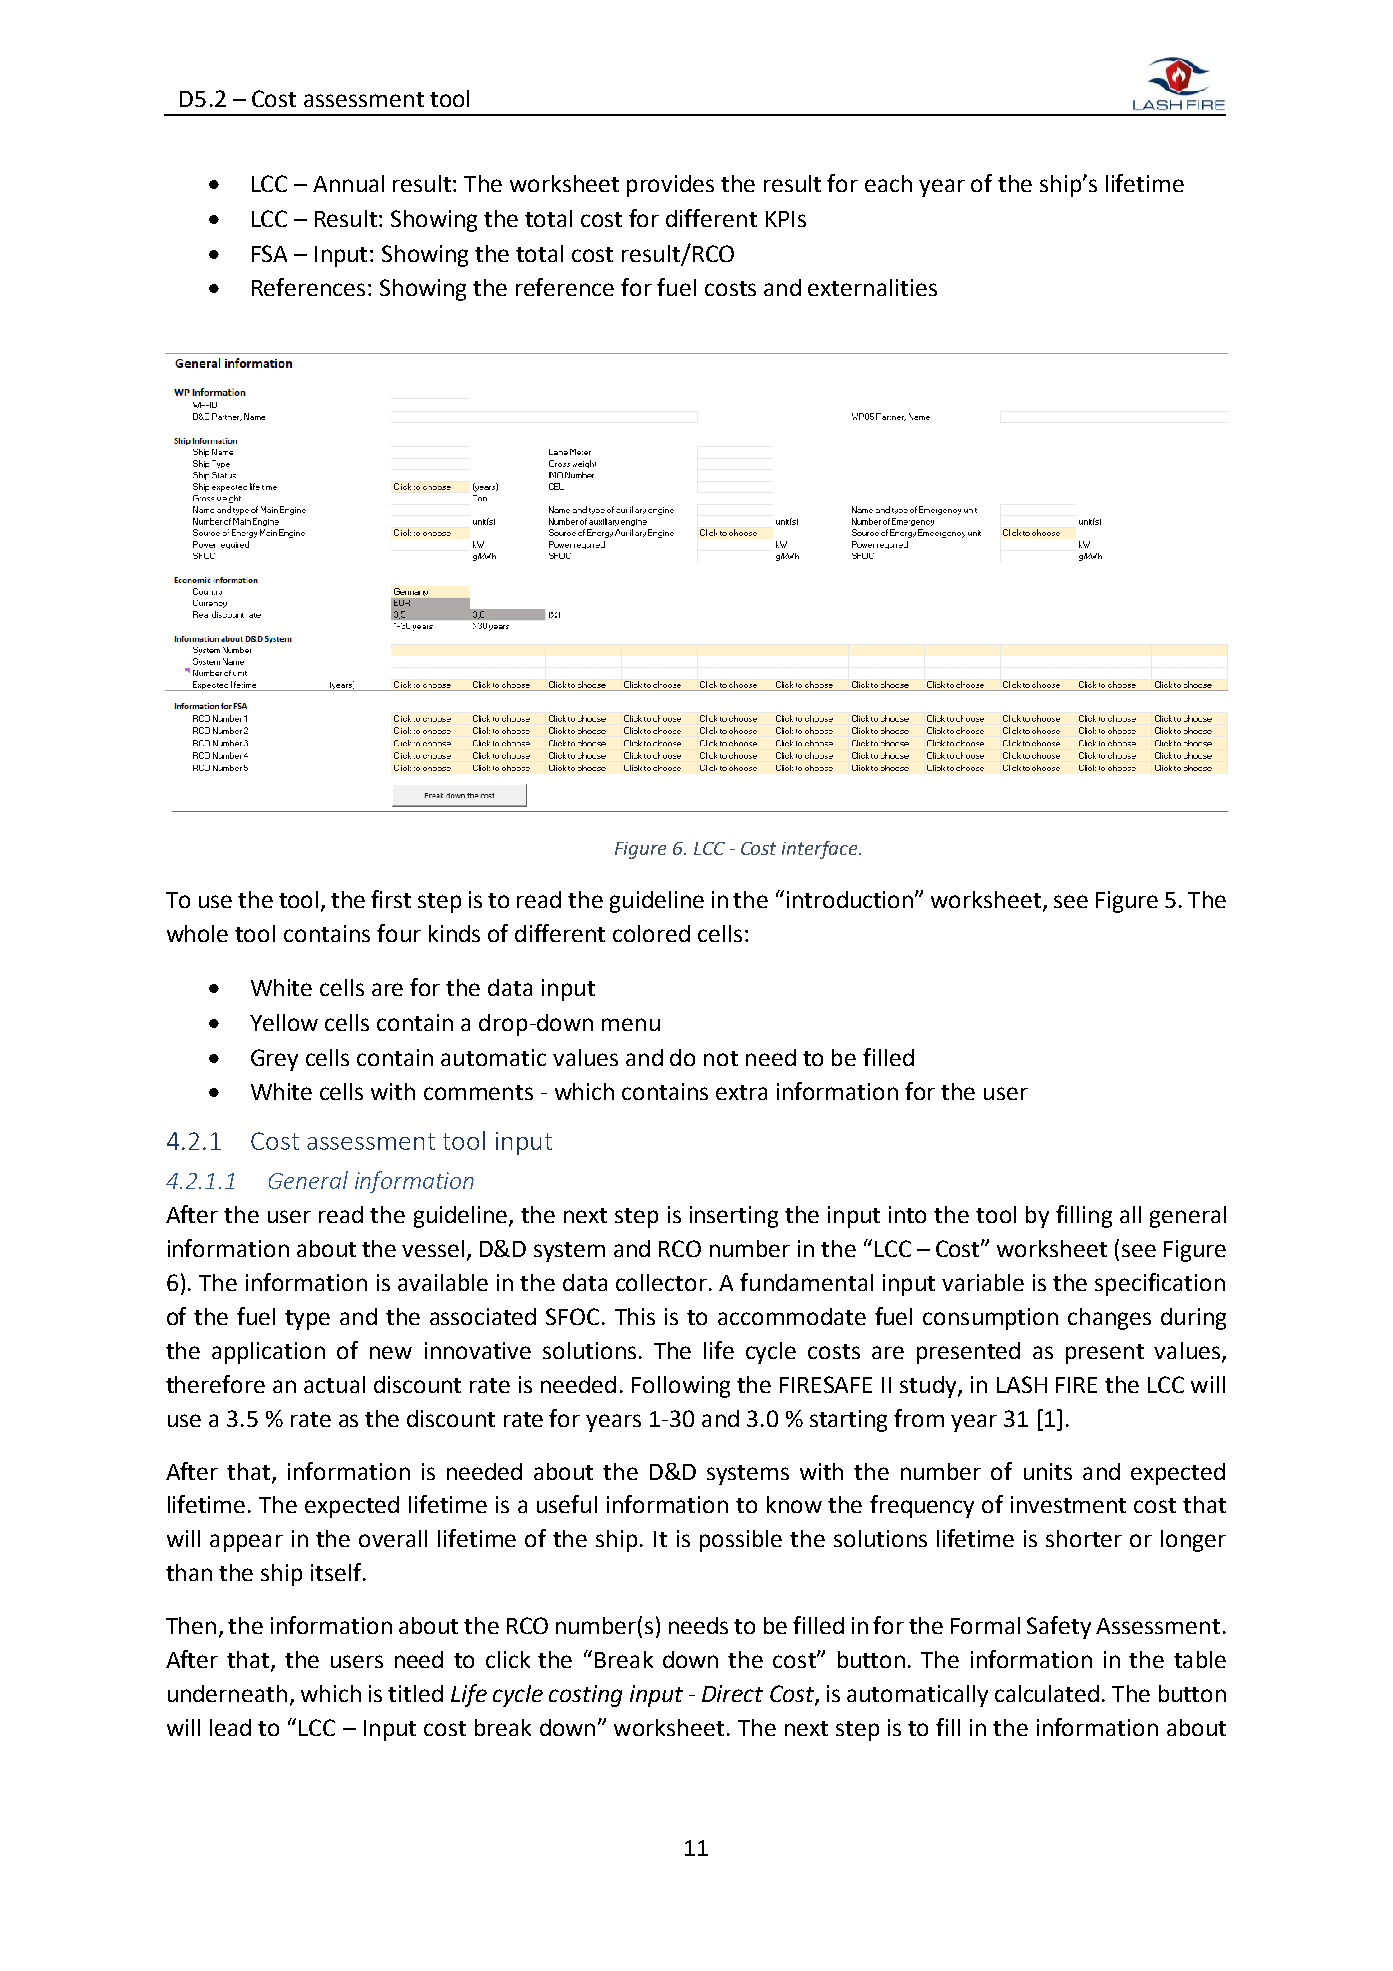 The height and width of the page is (1971, 1393). Describe the element at coordinates (269, 253) in the page. I see `FSA` at that location.
